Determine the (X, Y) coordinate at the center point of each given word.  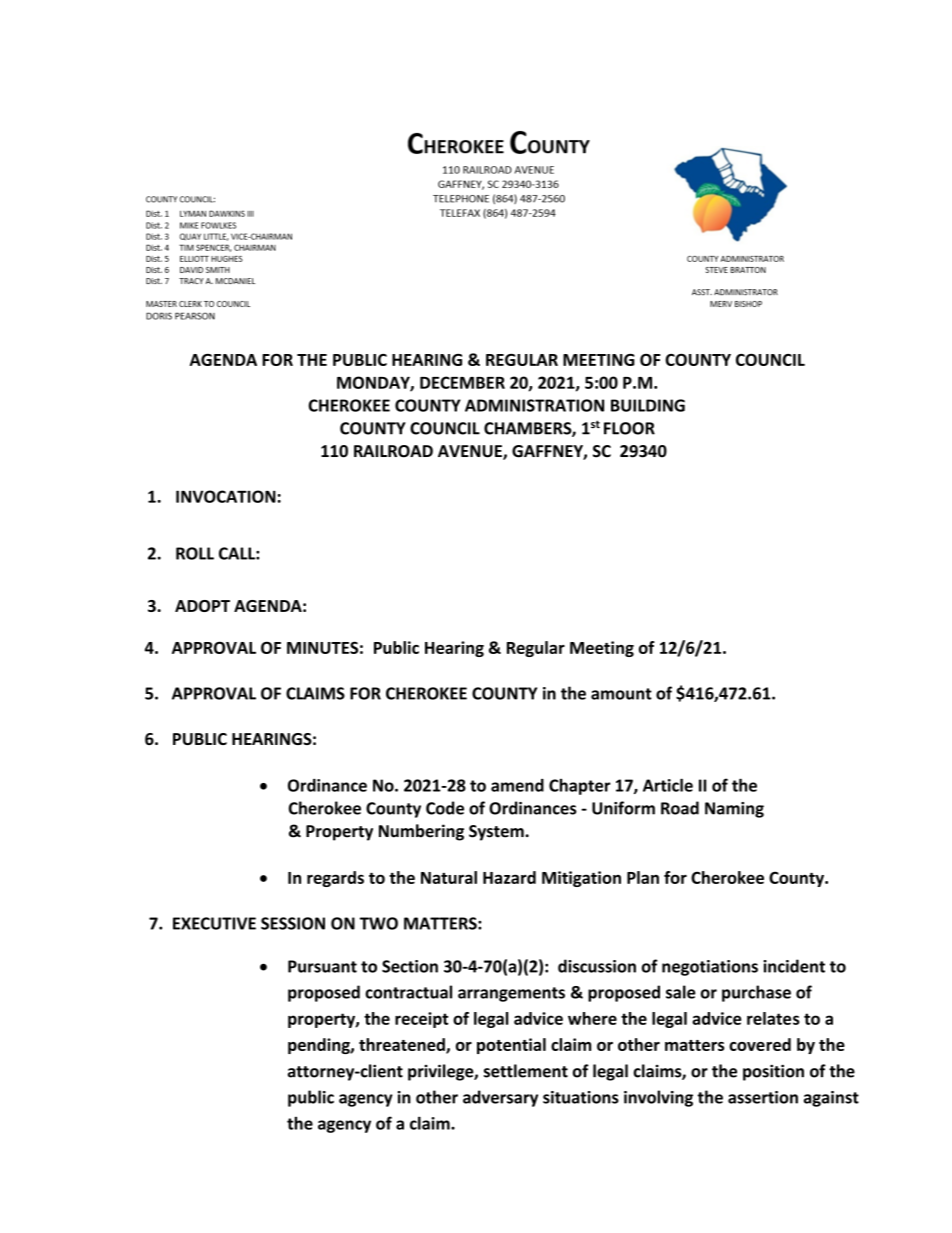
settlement (526, 1071)
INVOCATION (226, 496)
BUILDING (648, 405)
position (773, 1072)
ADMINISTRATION (534, 405)
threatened (403, 1045)
